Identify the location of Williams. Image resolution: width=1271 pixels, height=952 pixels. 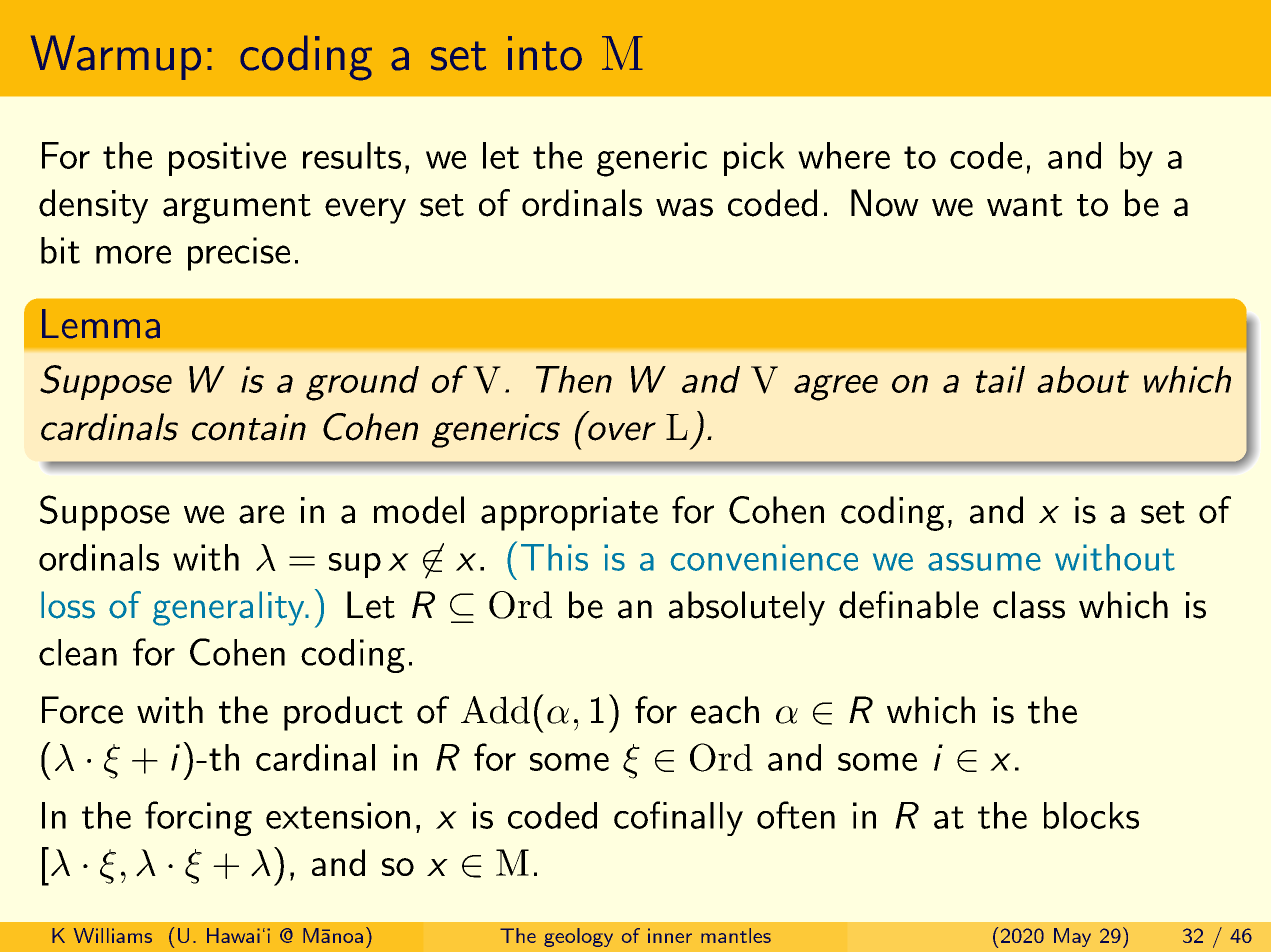
(113, 935).
